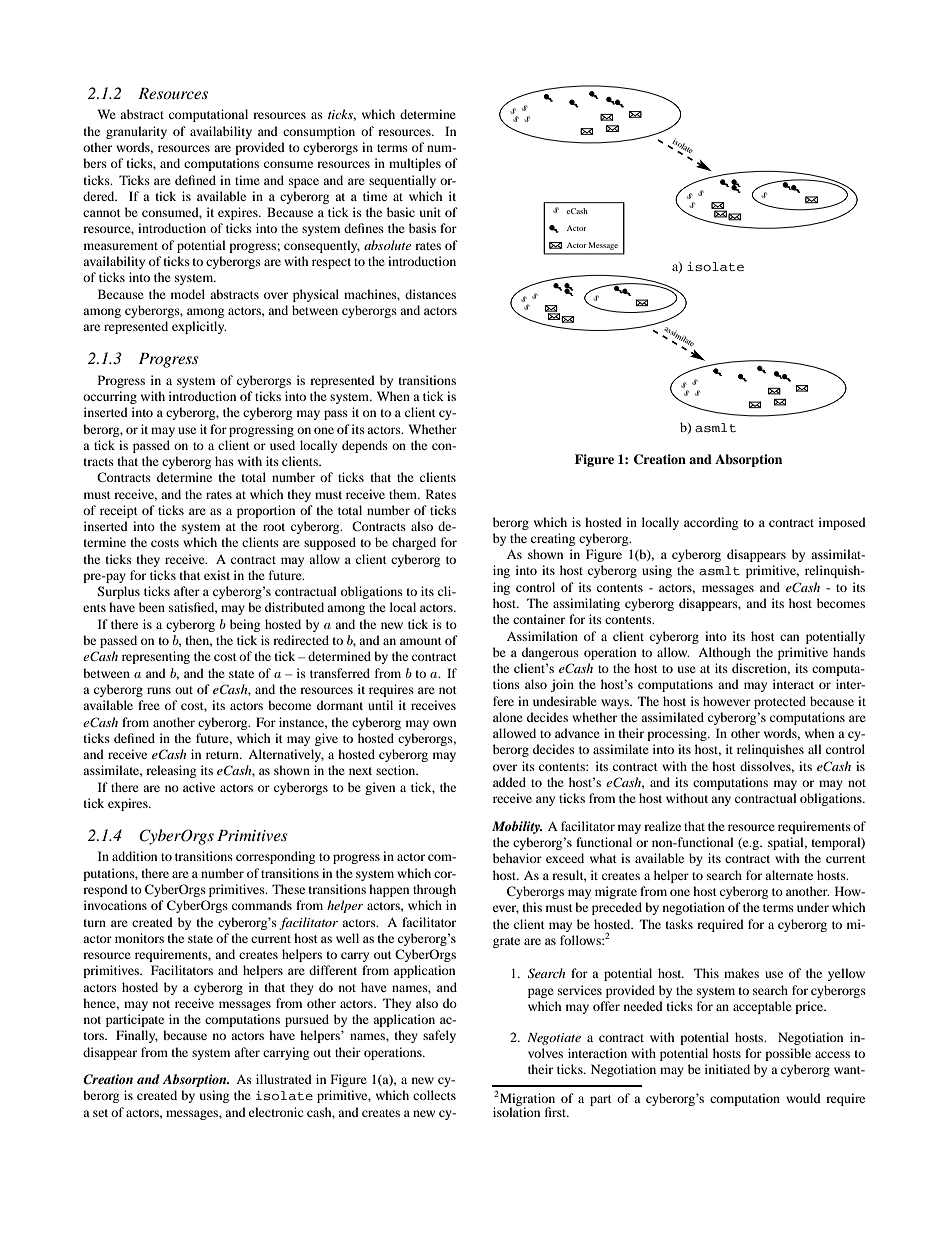 The width and height of the page is (952, 1233). I want to click on according, so click(711, 523).
